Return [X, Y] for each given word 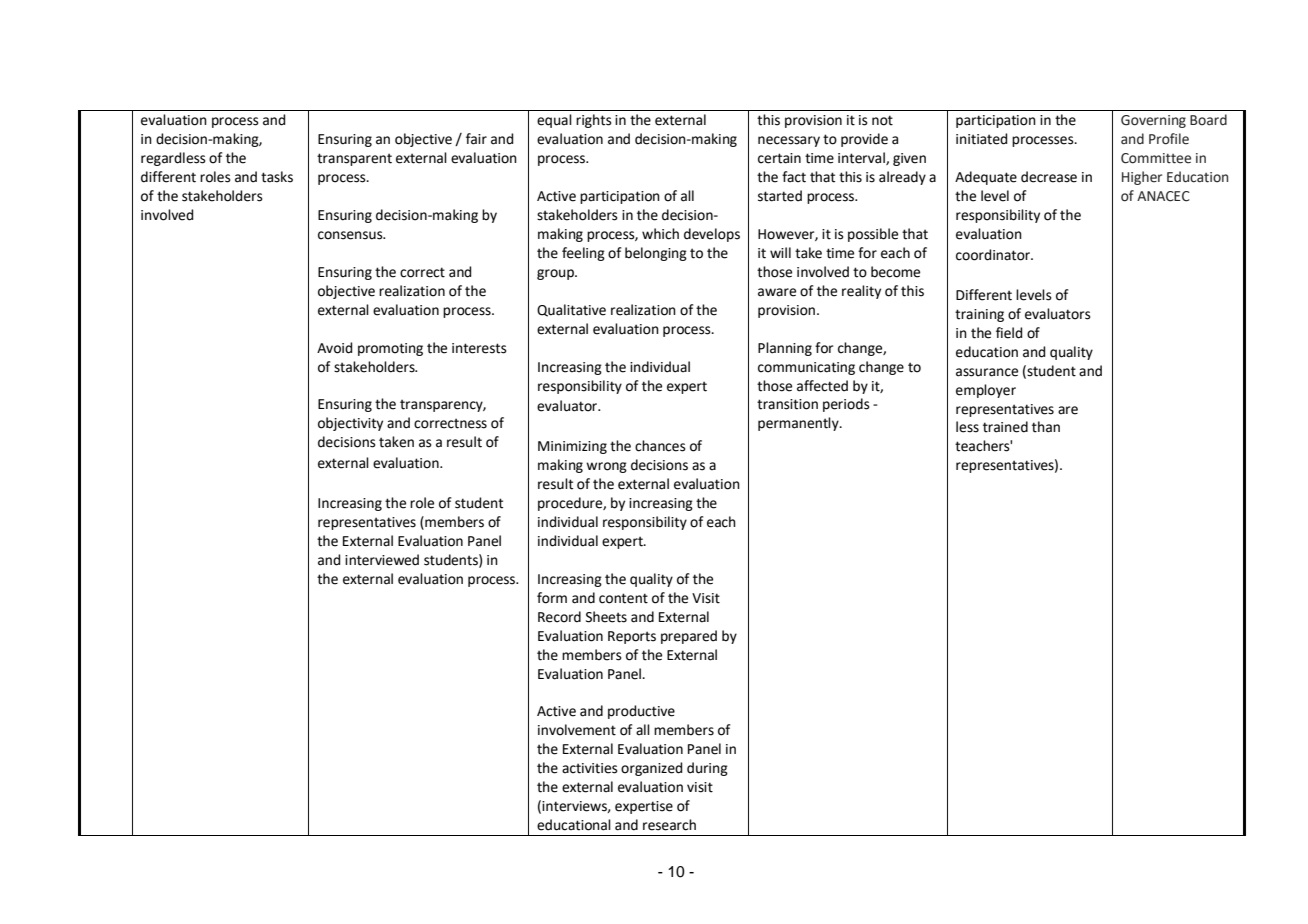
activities [590, 768]
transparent [354, 159]
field [1009, 333]
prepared [689, 637]
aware [777, 292]
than [1046, 427]
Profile [1169, 139]
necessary [789, 141]
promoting [390, 349]
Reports [632, 637]
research [669, 825]
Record [559, 617]
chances [660, 446]
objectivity [350, 424]
